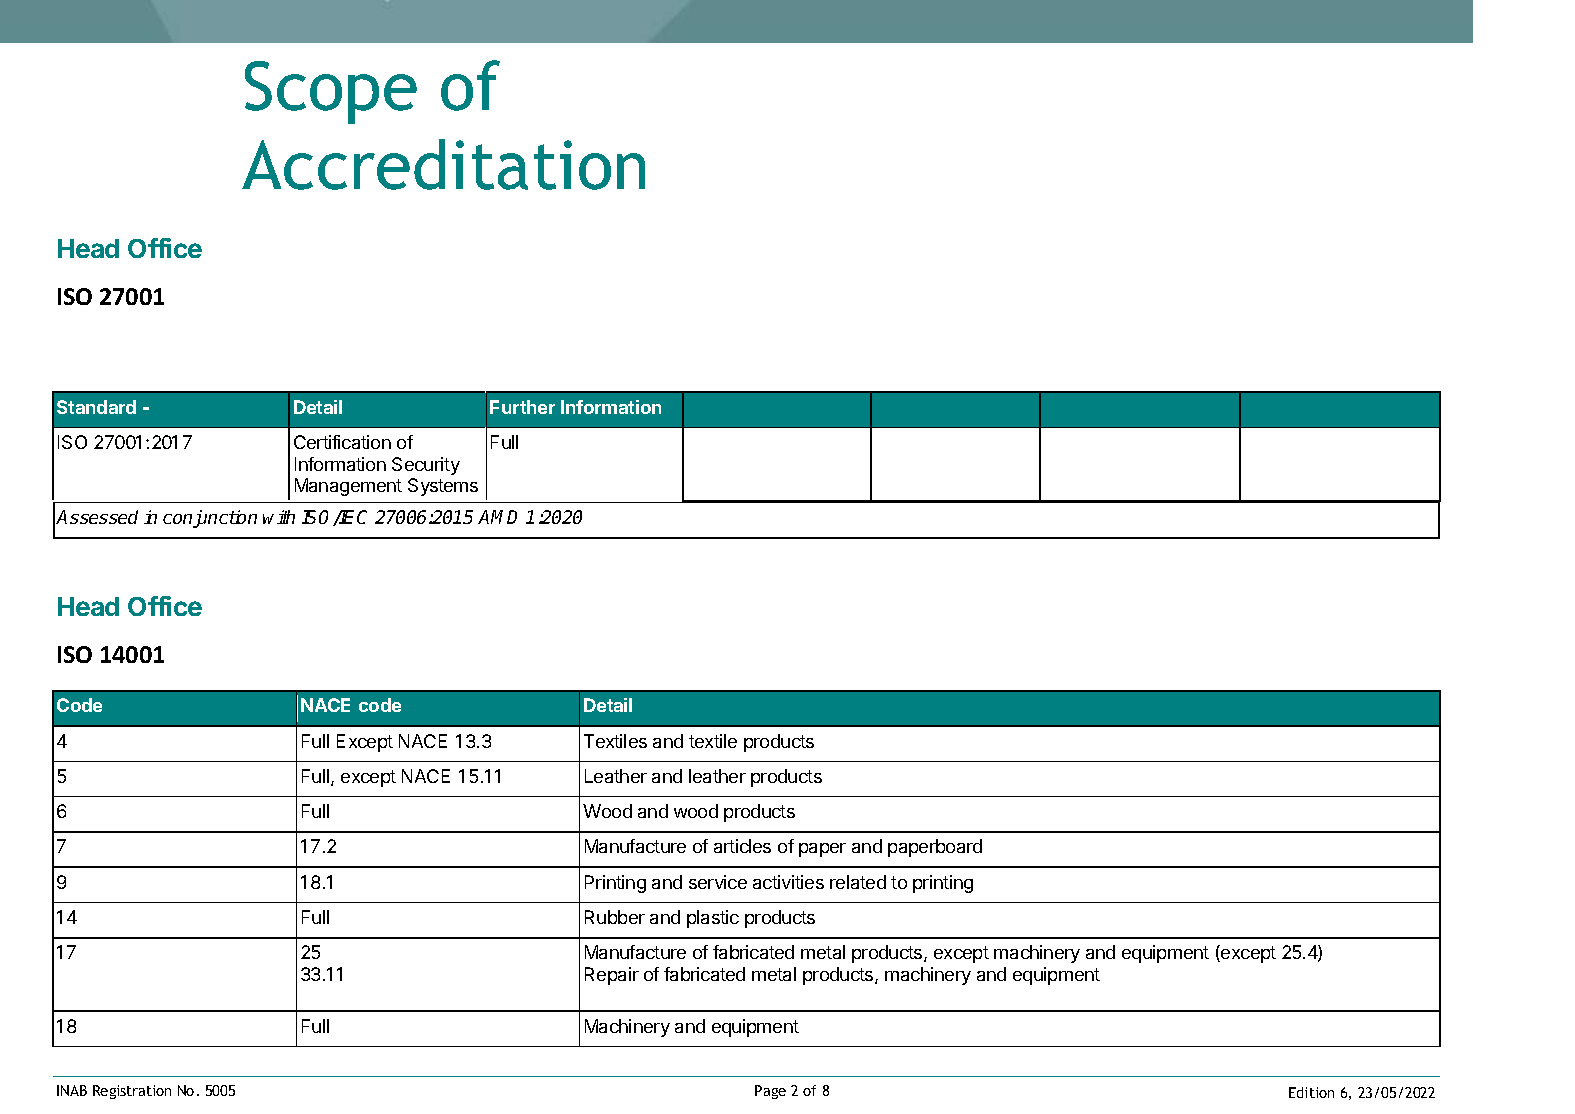 This screenshot has width=1575, height=1114. What do you see at coordinates (742, 846) in the screenshot?
I see `articles` at bounding box center [742, 846].
